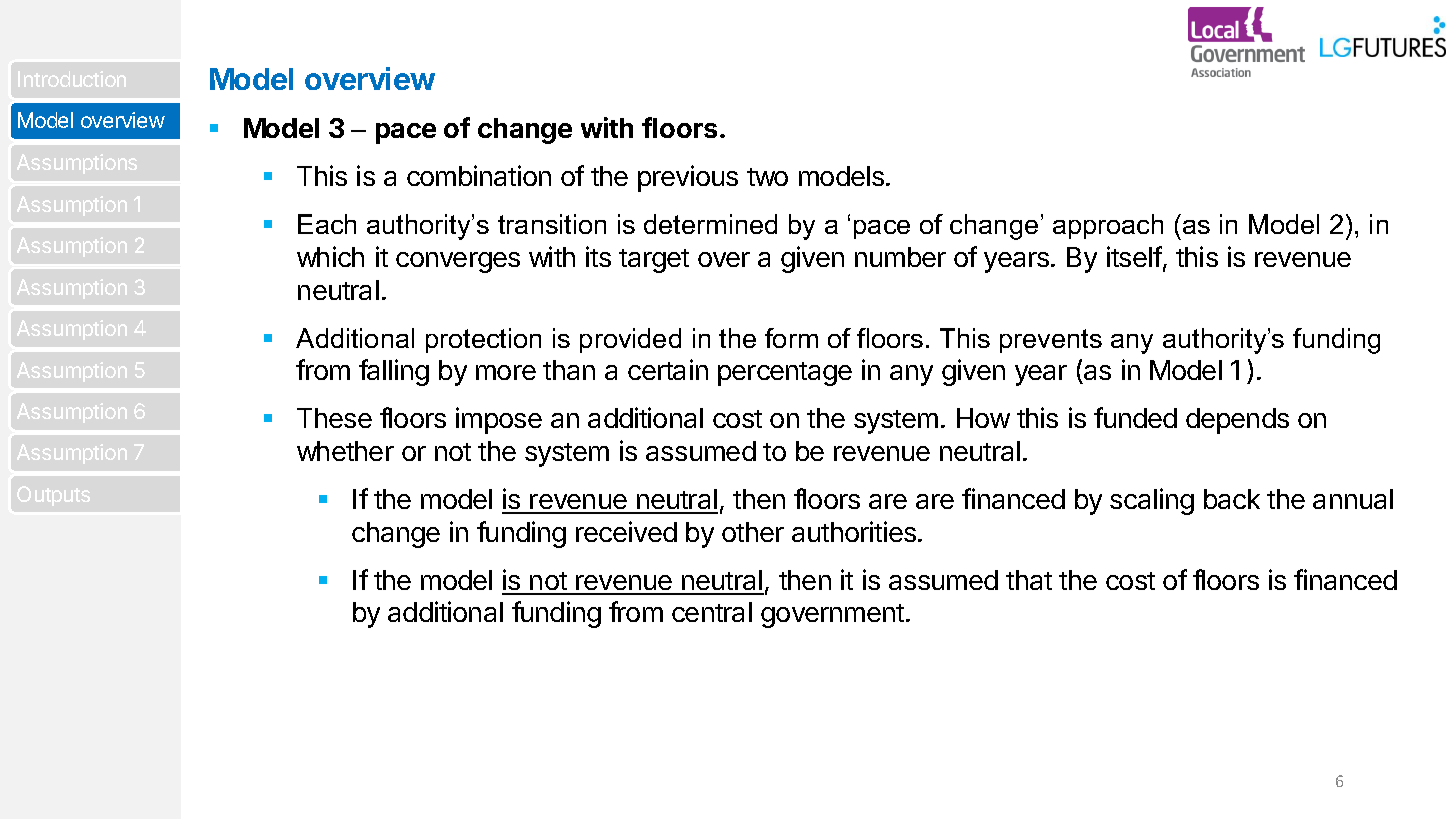 The height and width of the screenshot is (819, 1456). What do you see at coordinates (626, 531) in the screenshot?
I see `received` at bounding box center [626, 531].
